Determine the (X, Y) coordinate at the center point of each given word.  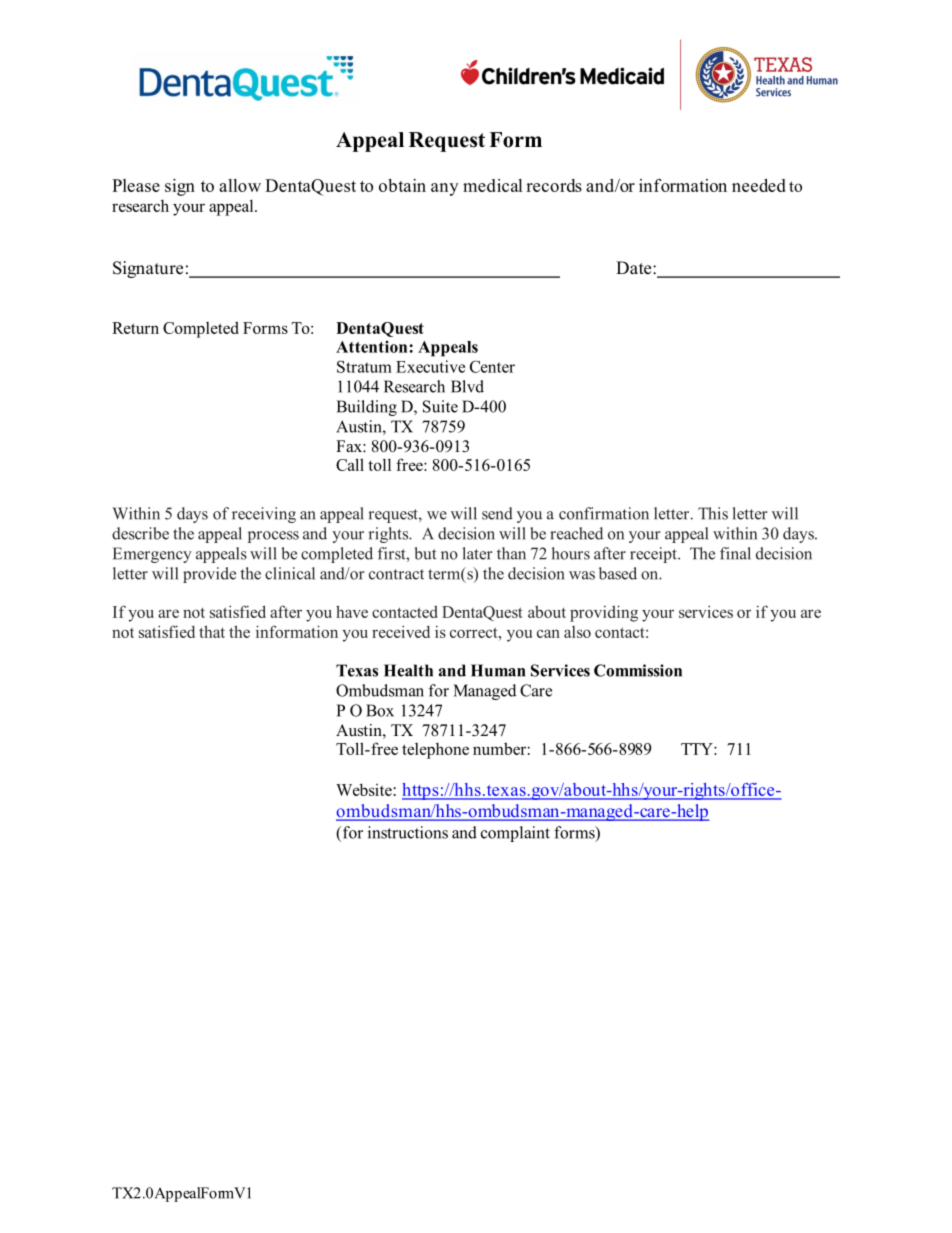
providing (604, 613)
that (212, 631)
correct (475, 632)
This (713, 513)
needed (759, 185)
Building (366, 408)
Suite (440, 406)
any (444, 189)
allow (240, 185)
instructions (408, 832)
